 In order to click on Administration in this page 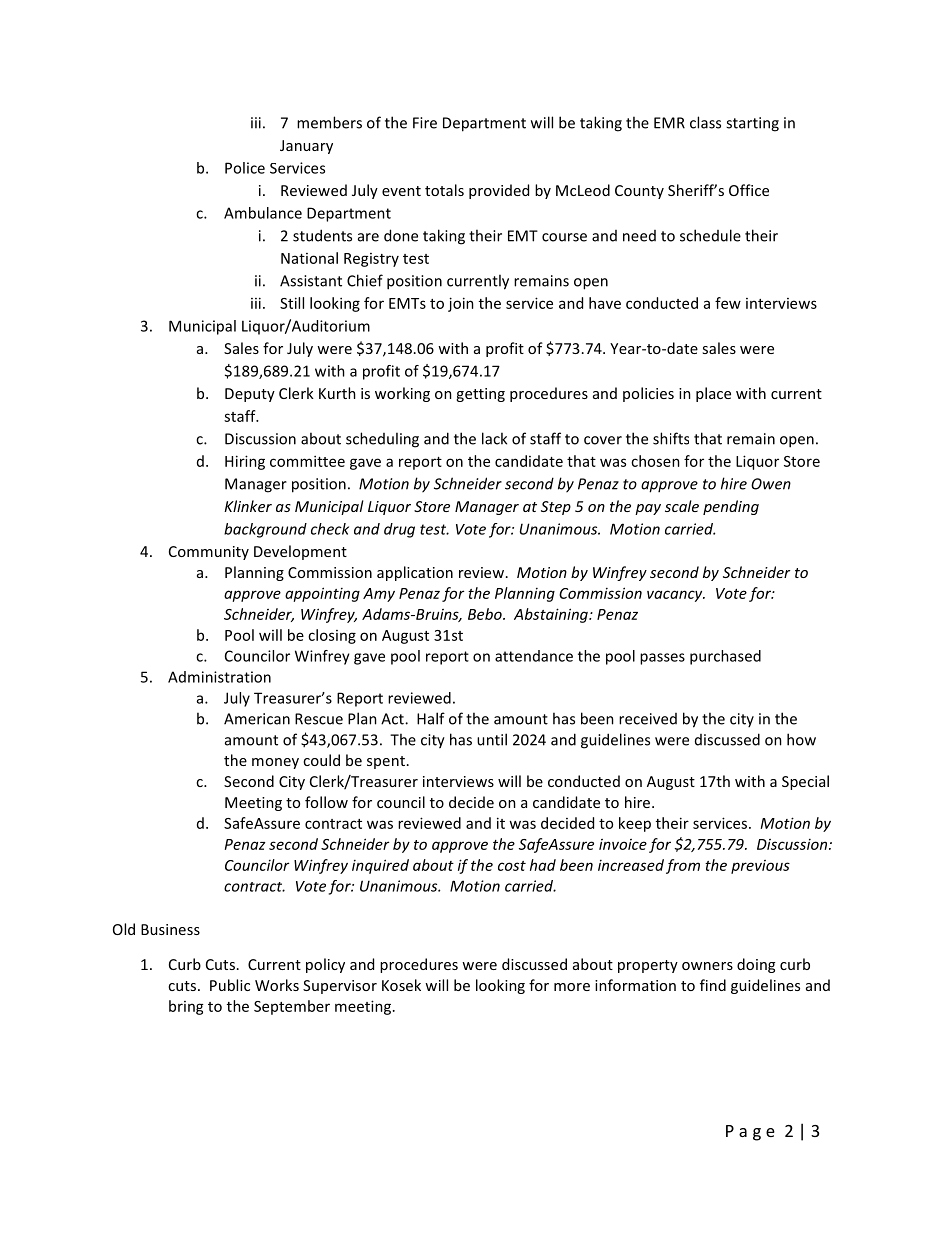, I will do `click(219, 677)`.
